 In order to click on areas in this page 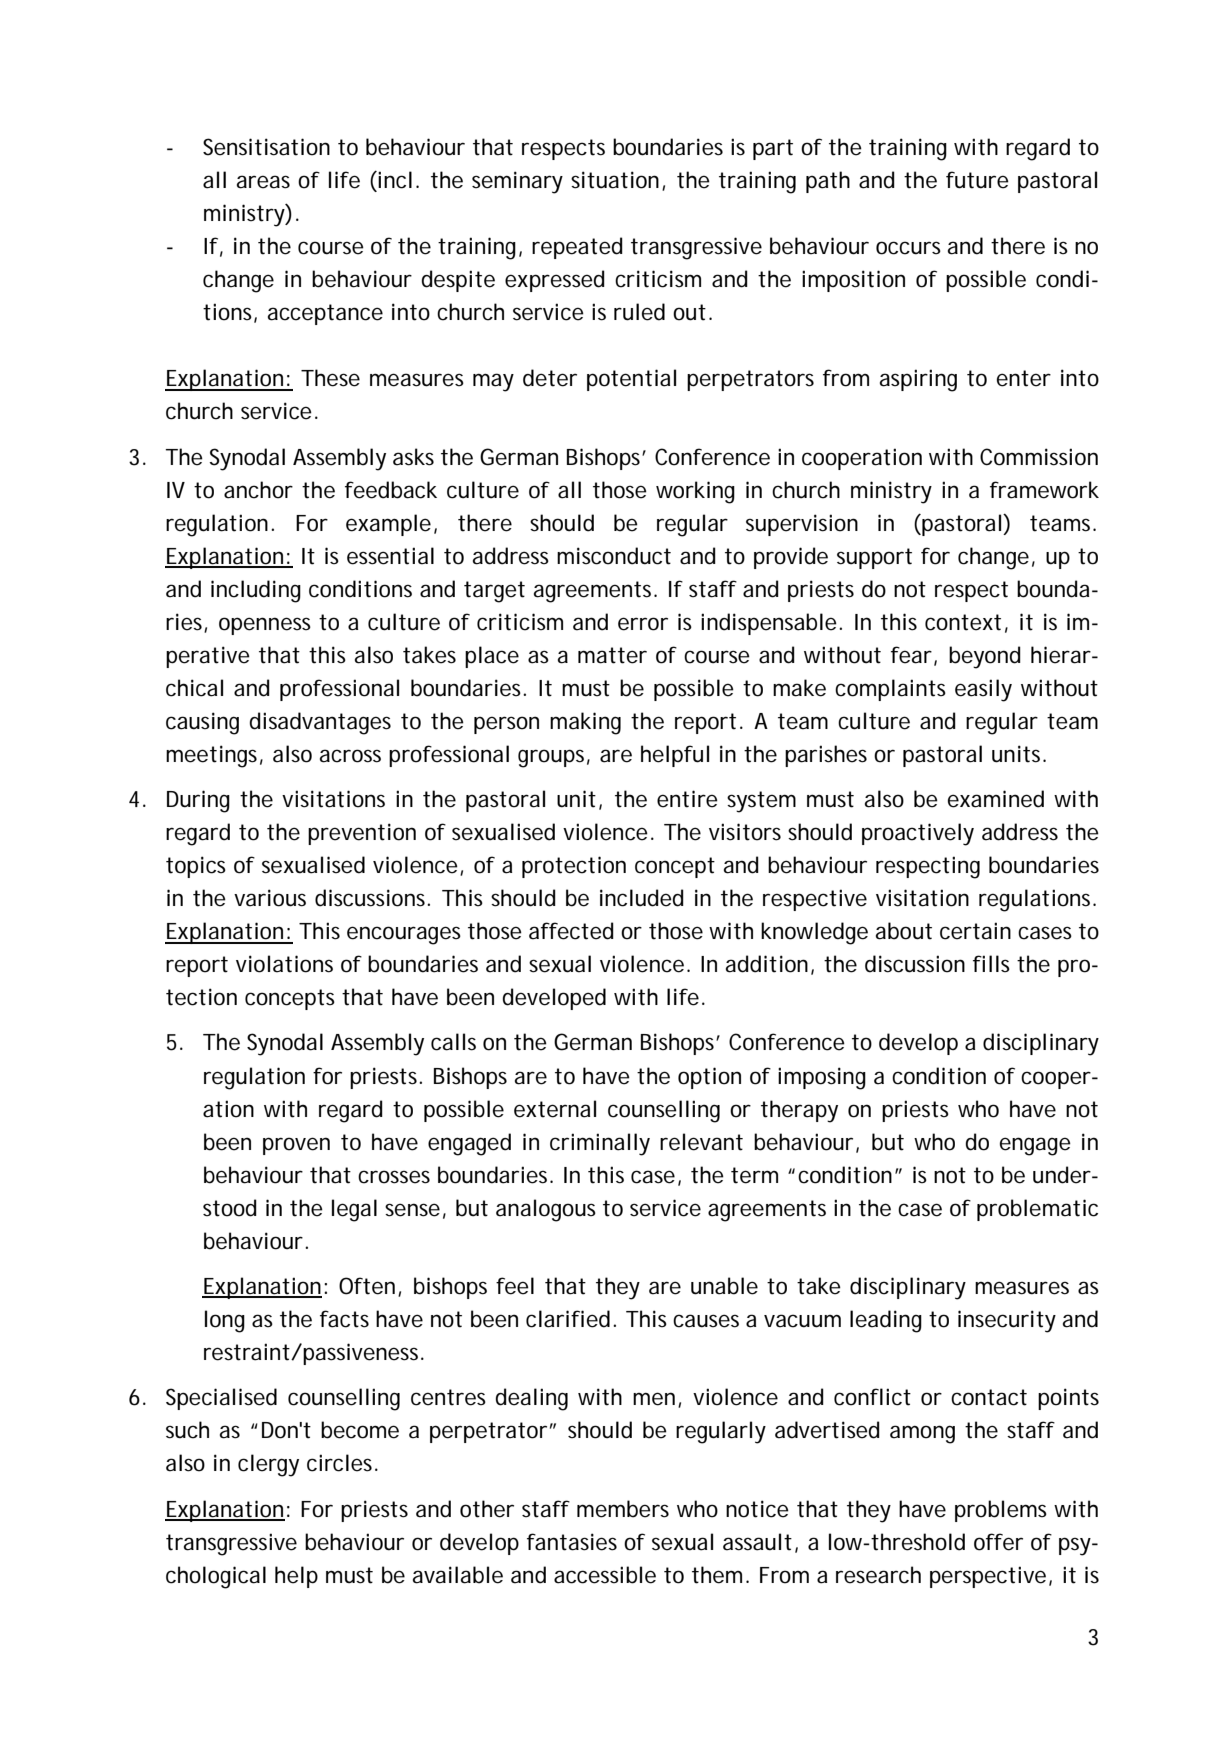, I will do `click(263, 182)`.
